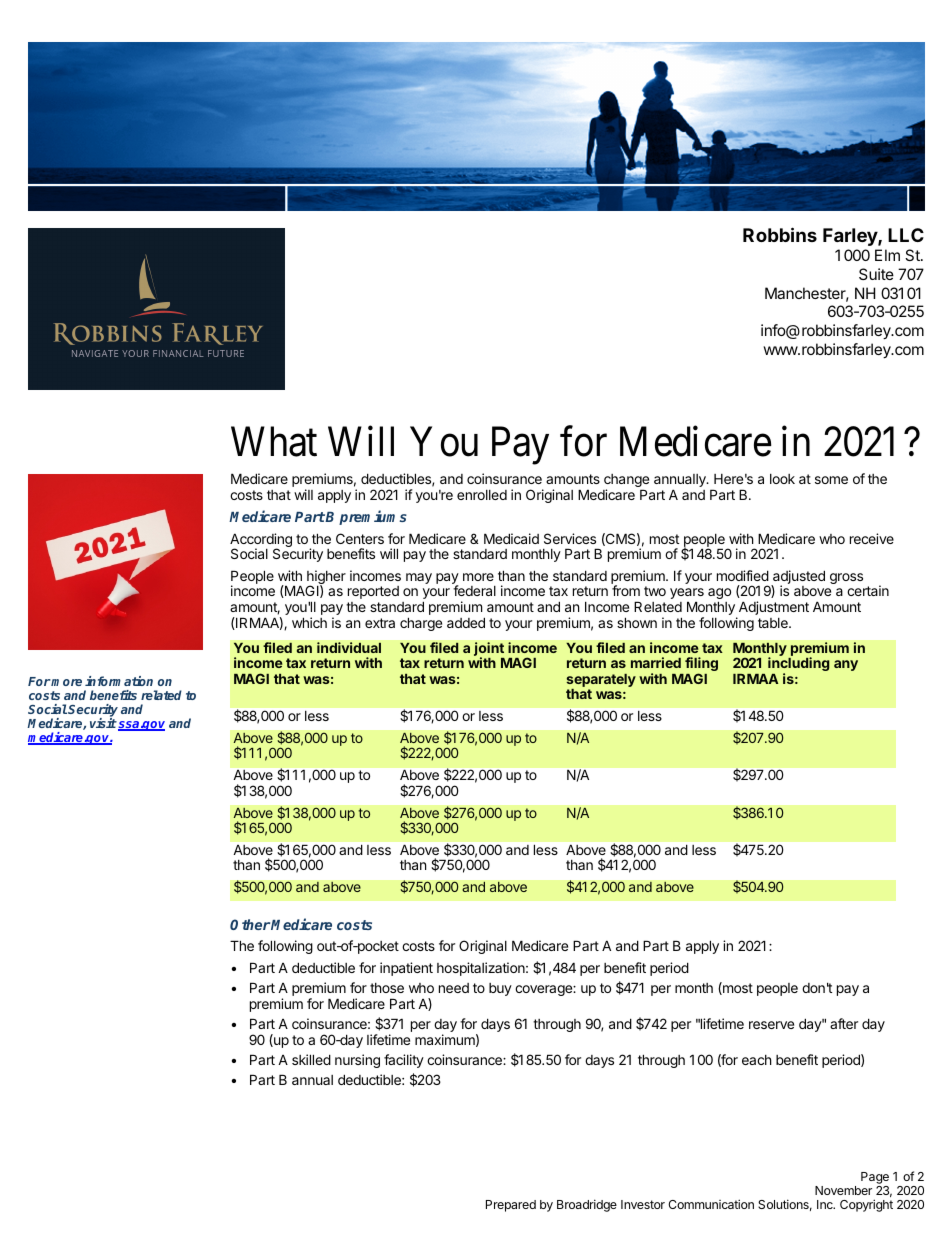 This screenshot has width=952, height=1233. Describe the element at coordinates (103, 723) in the screenshot. I see `visit` at that location.
